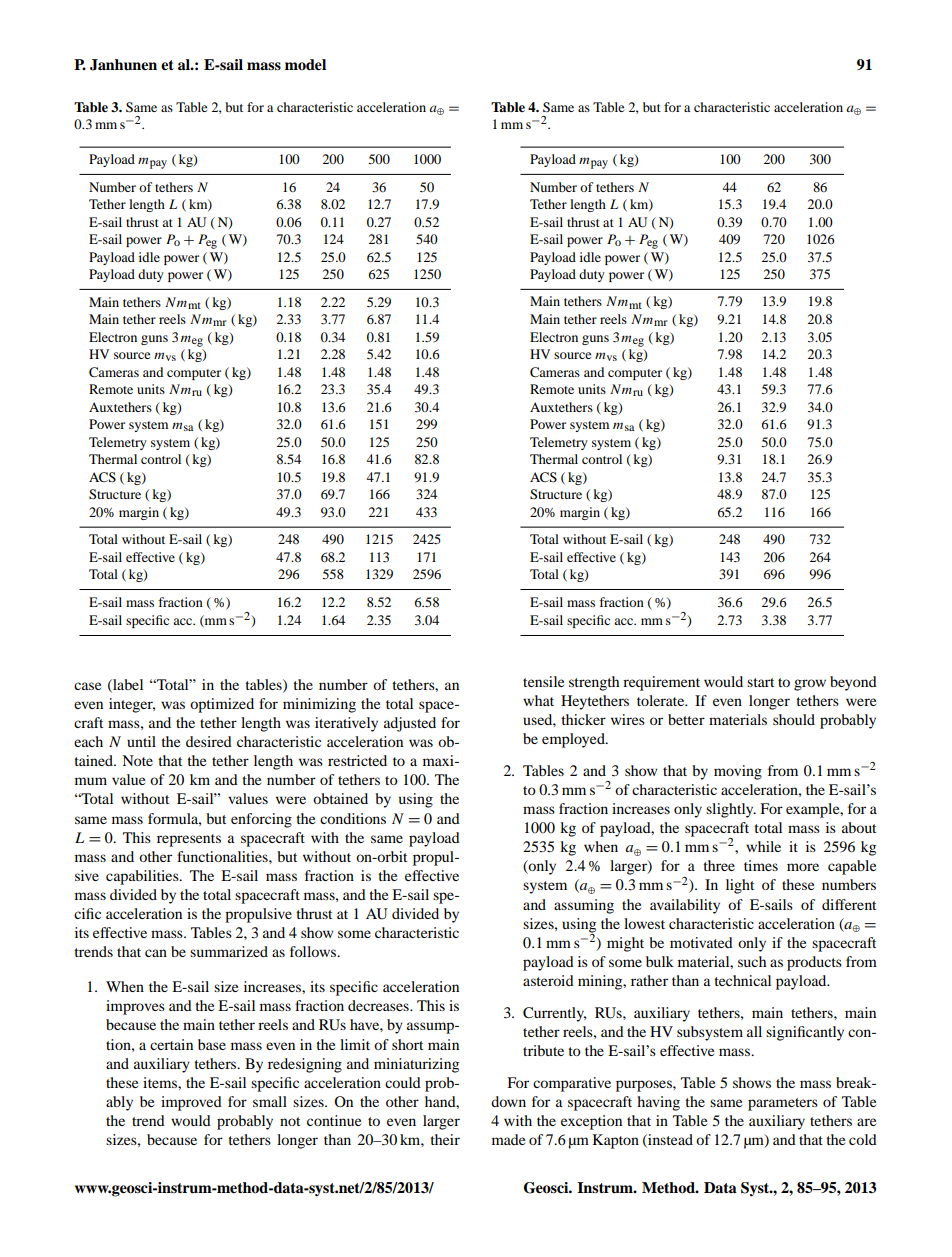  Describe the element at coordinates (222, 705) in the screenshot. I see `optimized` at that location.
